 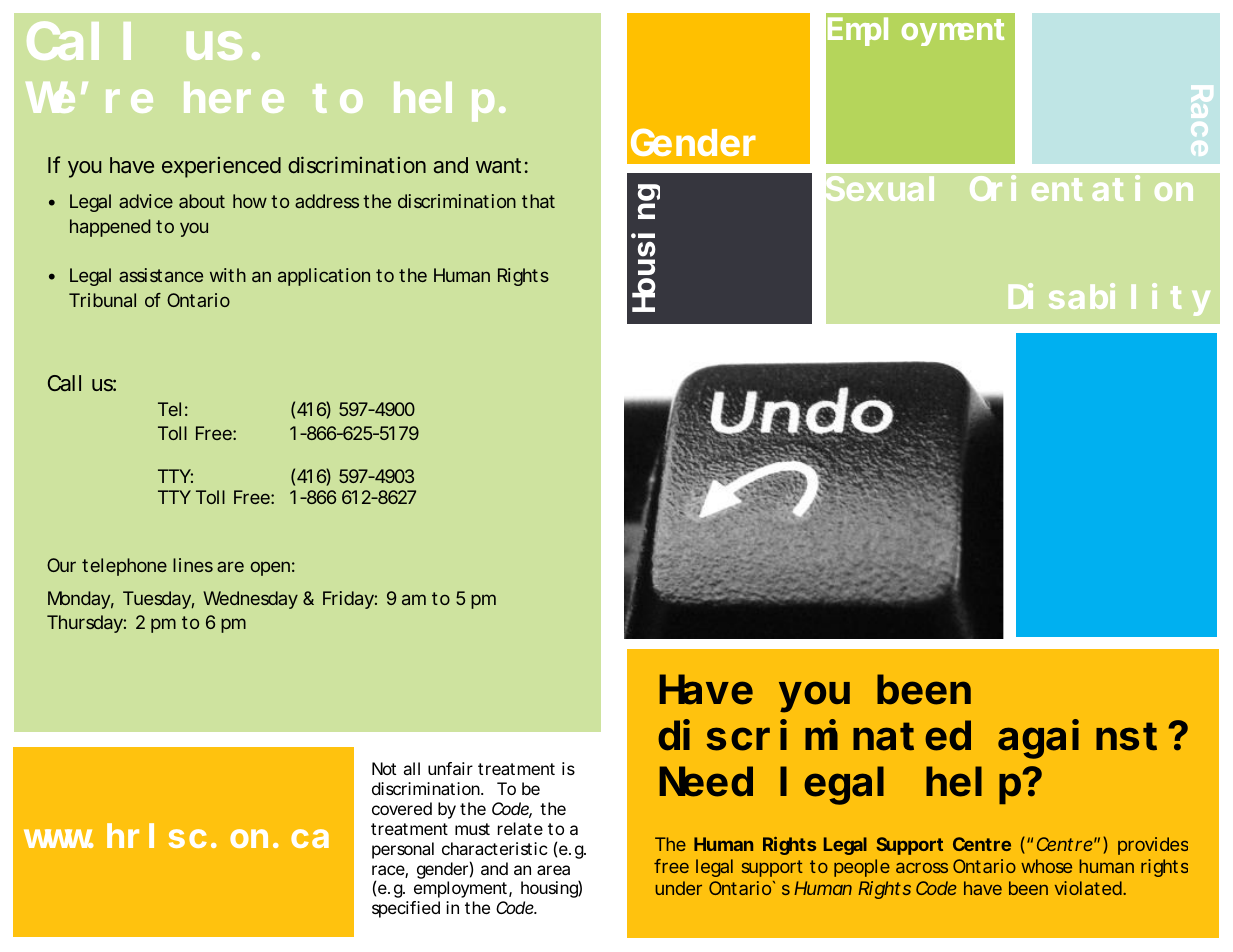 I want to click on specified, so click(x=406, y=909).
